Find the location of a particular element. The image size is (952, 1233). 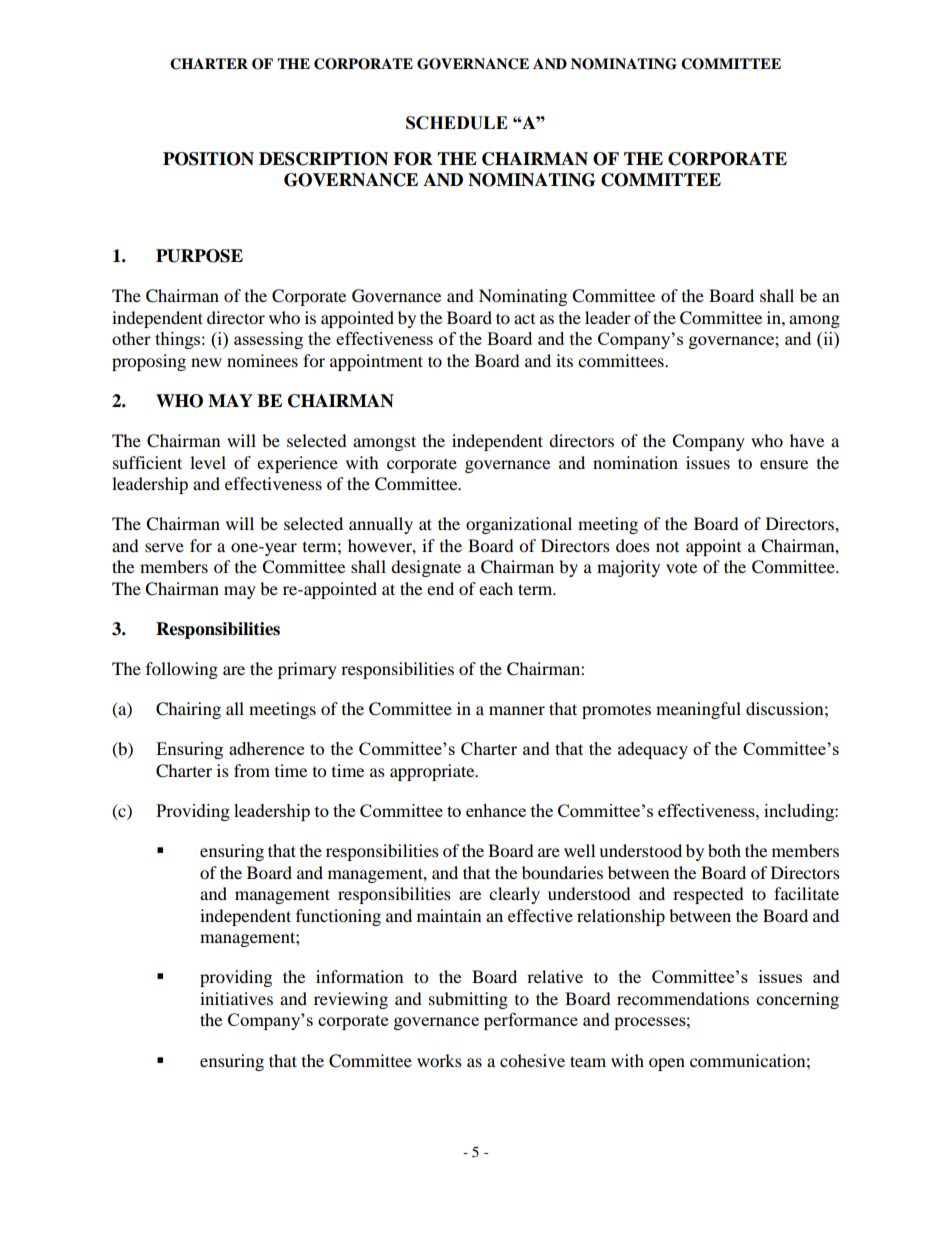

appropriate is located at coordinates (433, 772).
